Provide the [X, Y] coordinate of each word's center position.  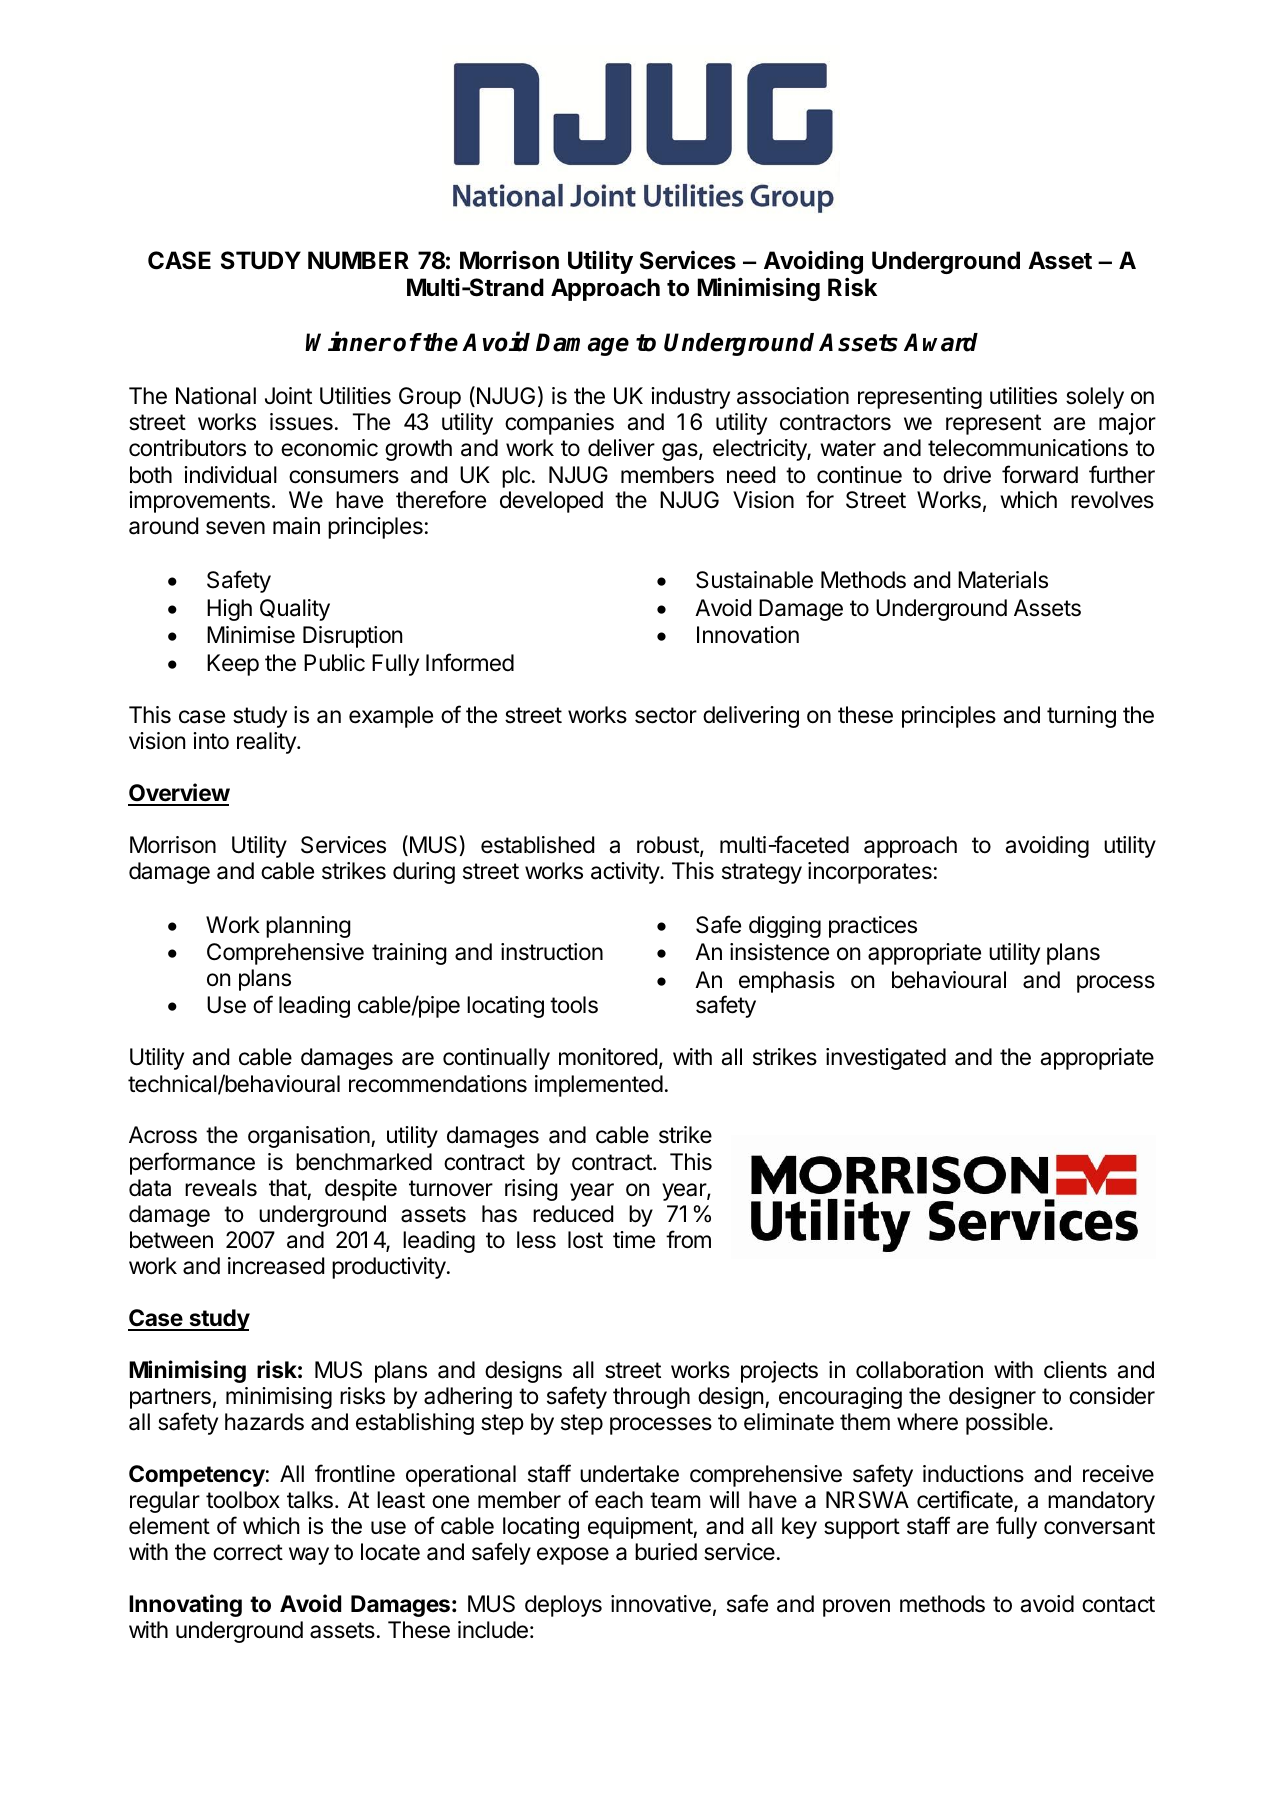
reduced [573, 1214]
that [288, 1188]
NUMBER [358, 260]
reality [267, 743]
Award [941, 342]
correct [248, 1552]
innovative [661, 1604]
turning [1081, 717]
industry [690, 398]
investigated [886, 1059]
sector [666, 715]
